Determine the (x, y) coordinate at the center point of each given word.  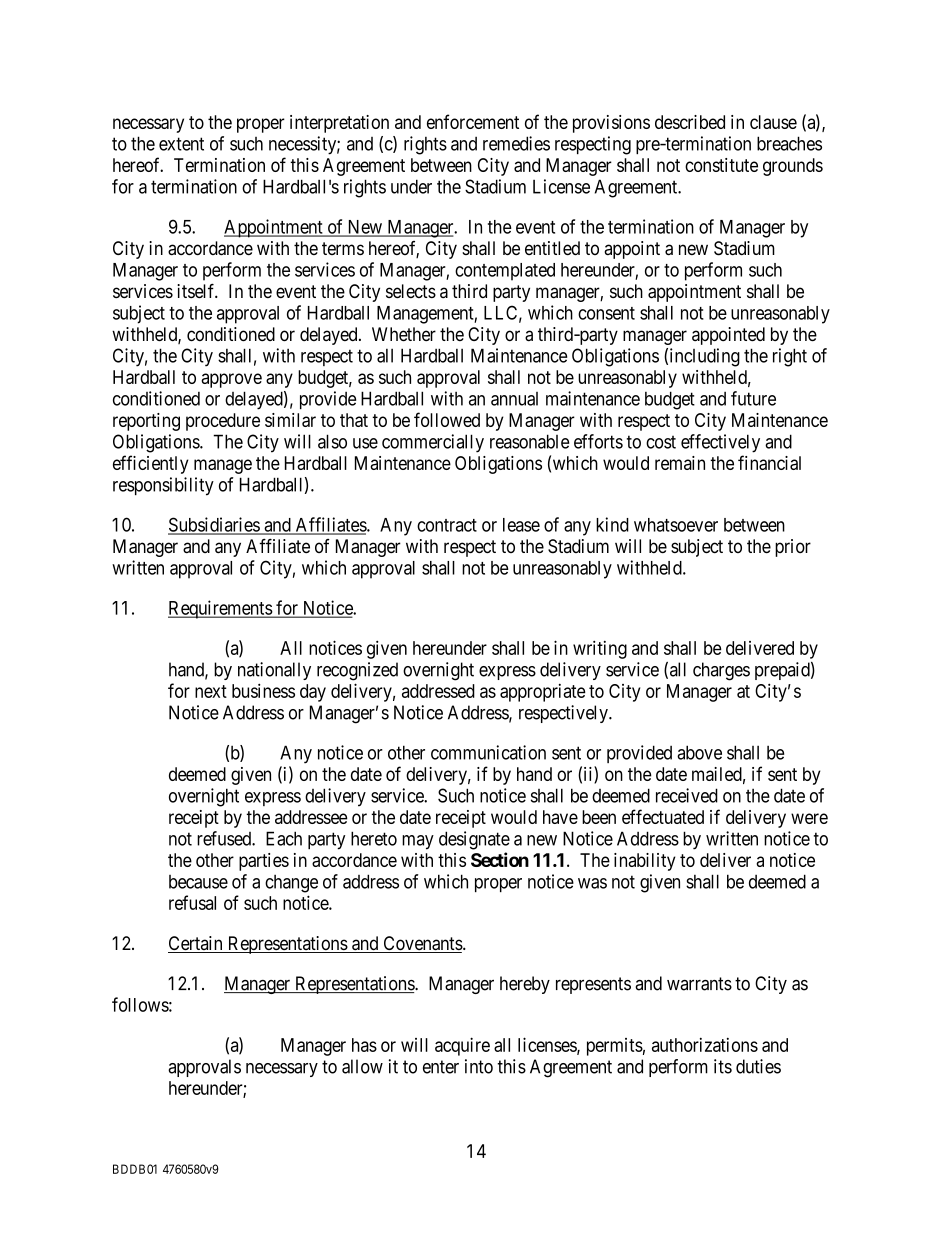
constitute (721, 165)
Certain (196, 944)
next (211, 691)
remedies (516, 143)
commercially (433, 443)
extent (181, 144)
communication (488, 752)
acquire (462, 1046)
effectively (720, 443)
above (699, 752)
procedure (223, 422)
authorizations (705, 1045)
